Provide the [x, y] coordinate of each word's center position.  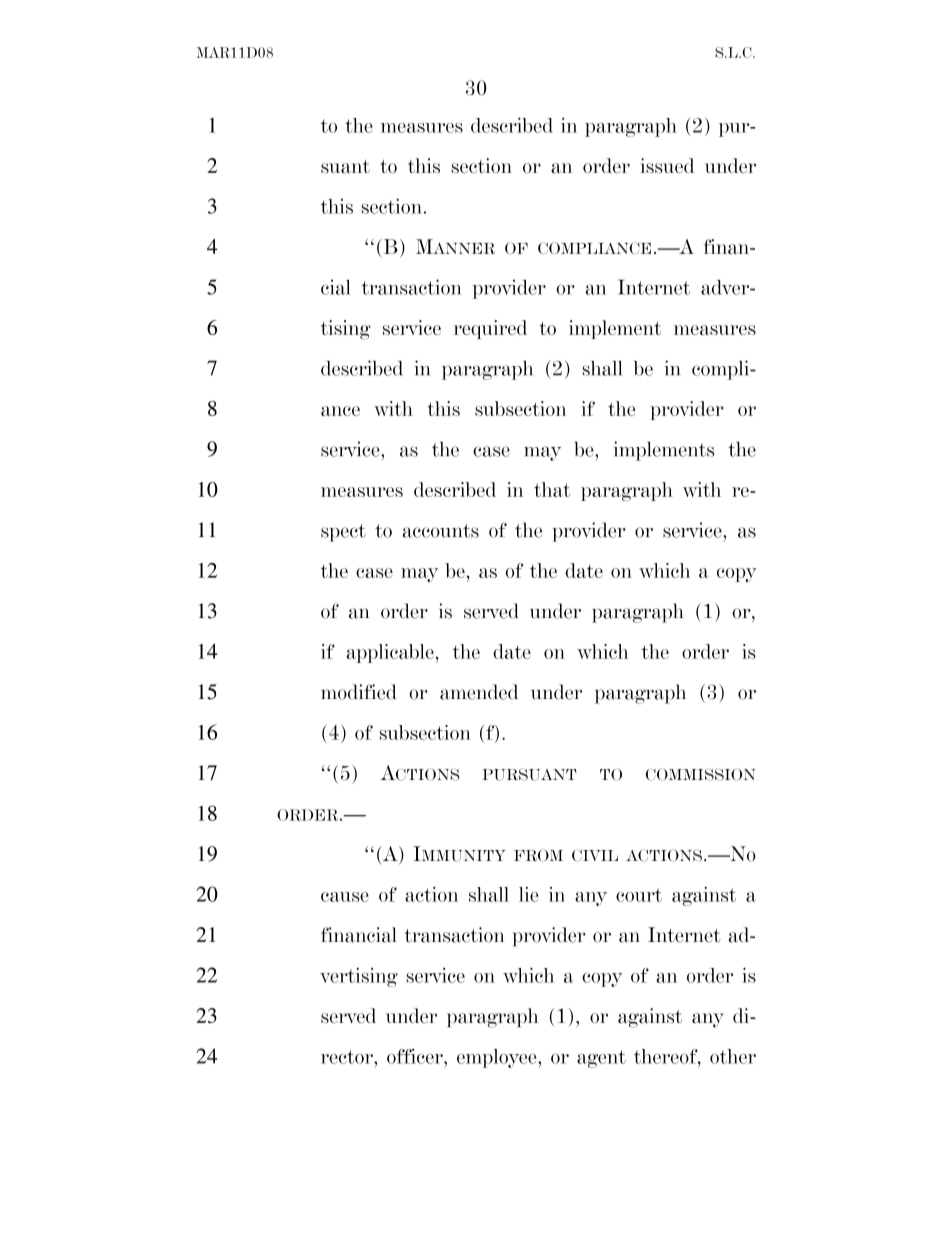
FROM [538, 855]
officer [416, 1056]
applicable [390, 653]
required [490, 329]
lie [528, 894]
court [639, 895]
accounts [441, 531]
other [733, 1056]
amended [479, 692]
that [552, 489]
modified [359, 692]
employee [498, 1058]
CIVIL [595, 855]
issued [667, 166]
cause [345, 897]
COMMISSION [701, 774]
